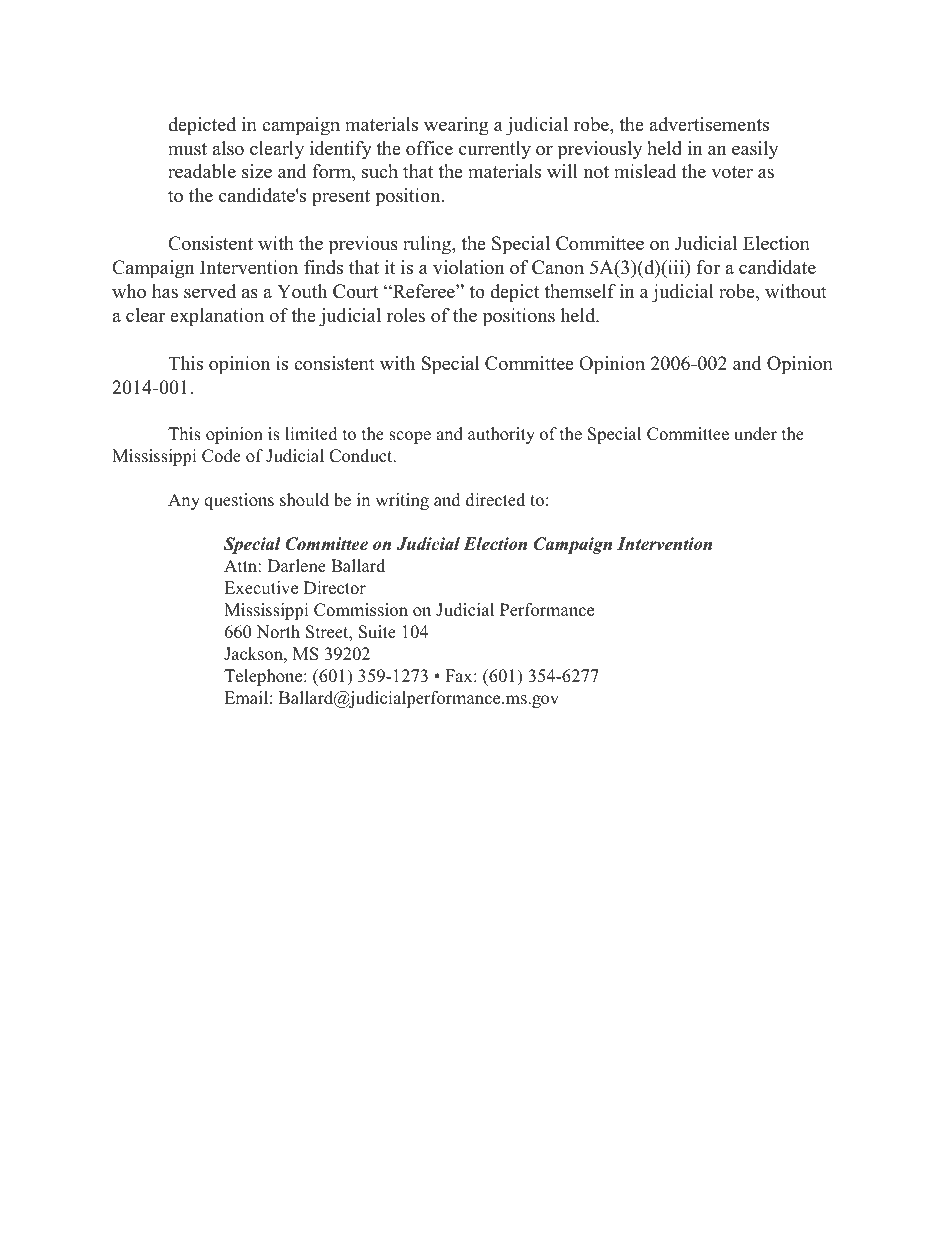  What do you see at coordinates (221, 456) in the page?
I see `Code` at bounding box center [221, 456].
